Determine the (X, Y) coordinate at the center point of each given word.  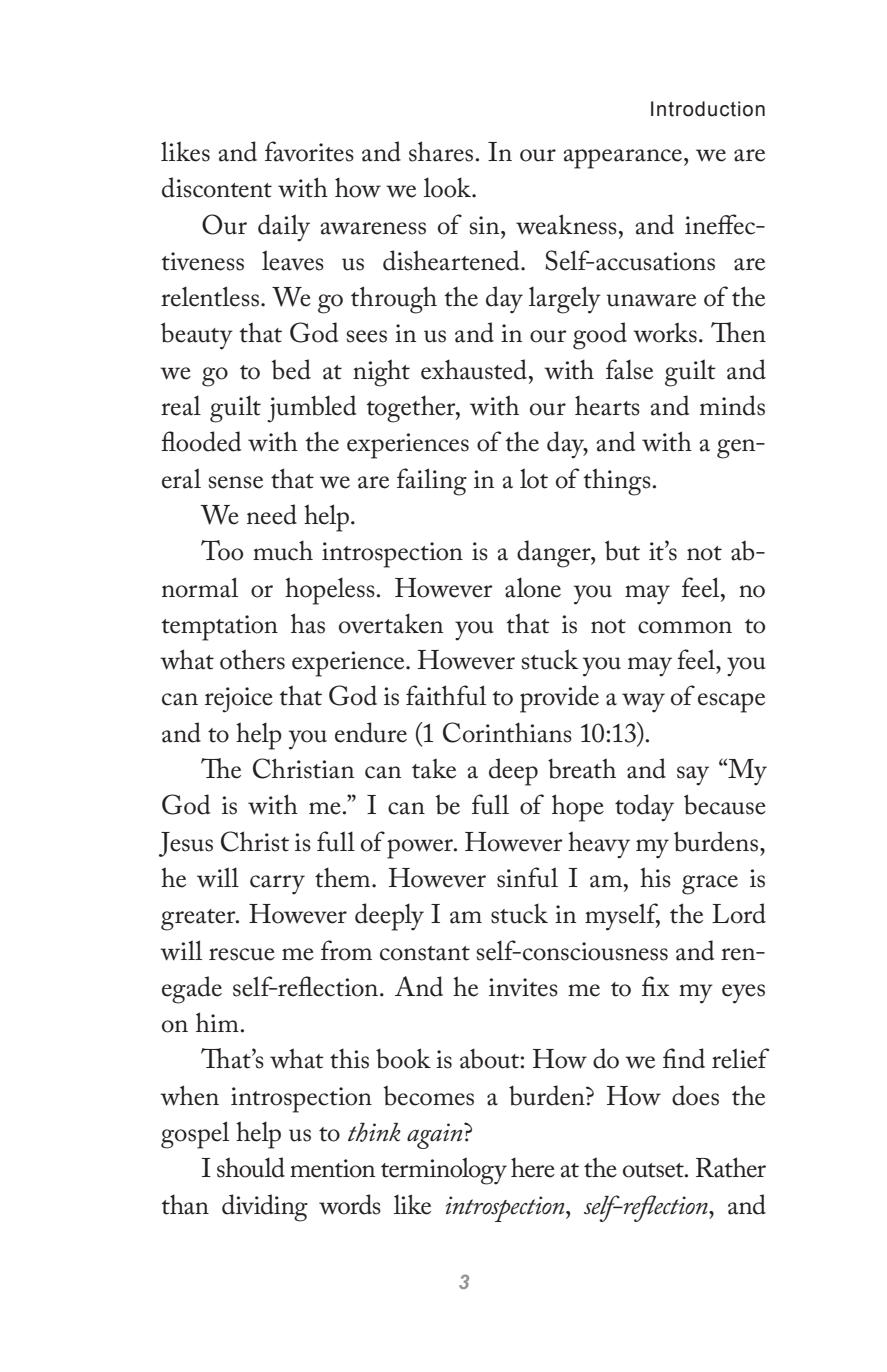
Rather (731, 1167)
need (272, 514)
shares (442, 151)
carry (277, 885)
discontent (217, 187)
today (644, 808)
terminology (444, 1171)
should (251, 1167)
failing (432, 482)
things (618, 482)
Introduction (708, 109)
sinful (527, 877)
